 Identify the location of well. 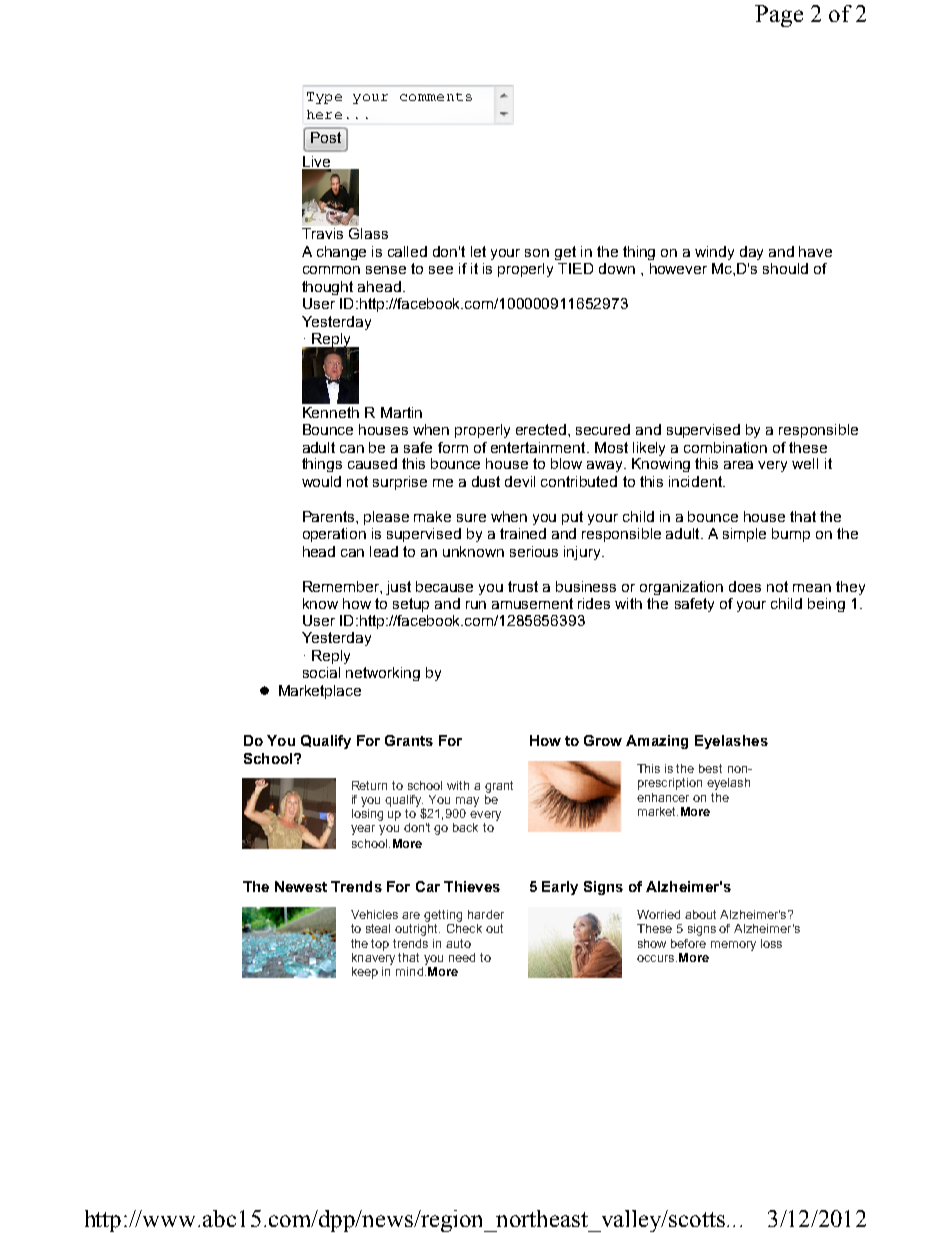
(805, 463).
